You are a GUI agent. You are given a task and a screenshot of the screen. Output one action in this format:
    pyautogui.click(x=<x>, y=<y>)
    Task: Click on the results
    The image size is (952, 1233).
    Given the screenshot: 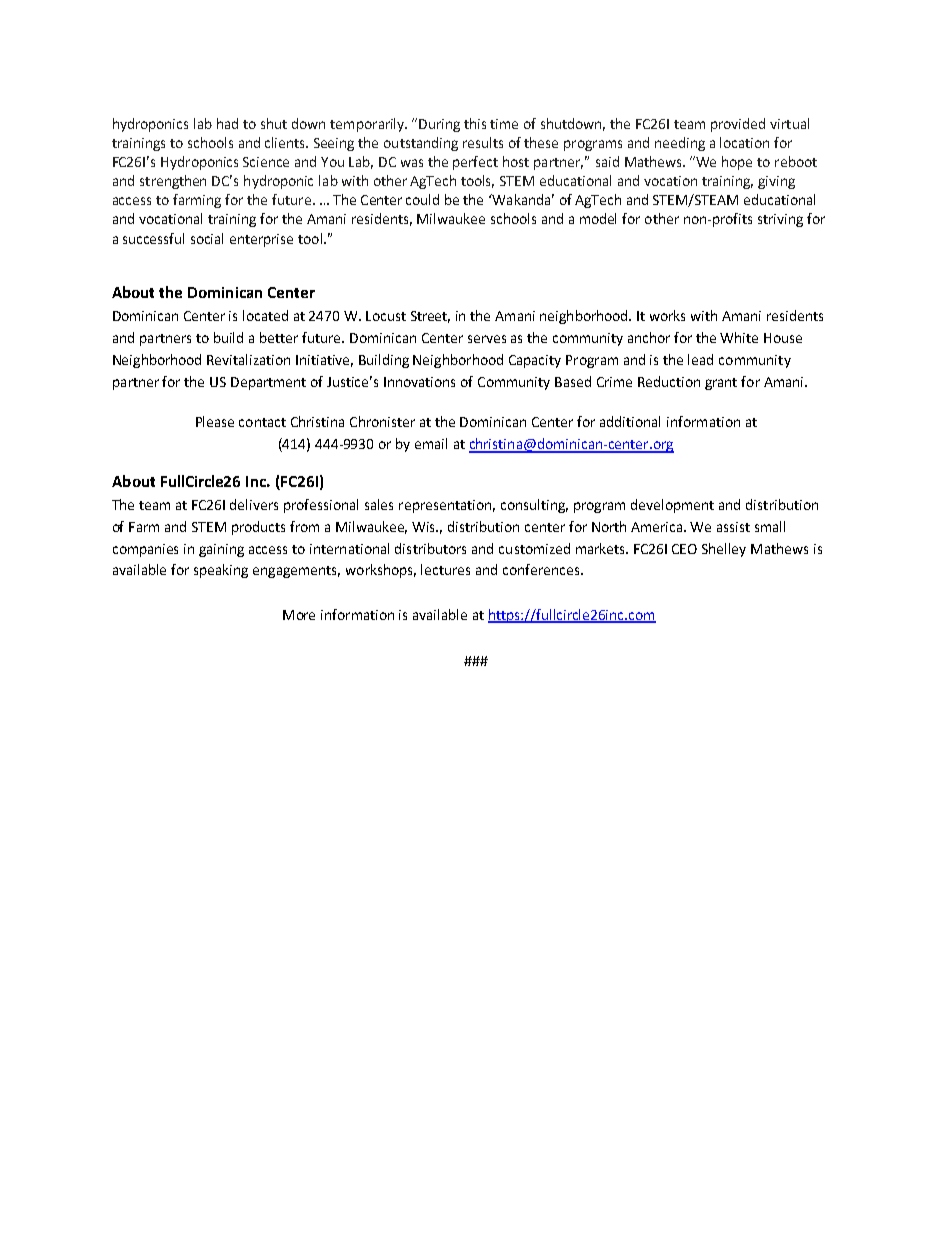 What is the action you would take?
    pyautogui.click(x=483, y=142)
